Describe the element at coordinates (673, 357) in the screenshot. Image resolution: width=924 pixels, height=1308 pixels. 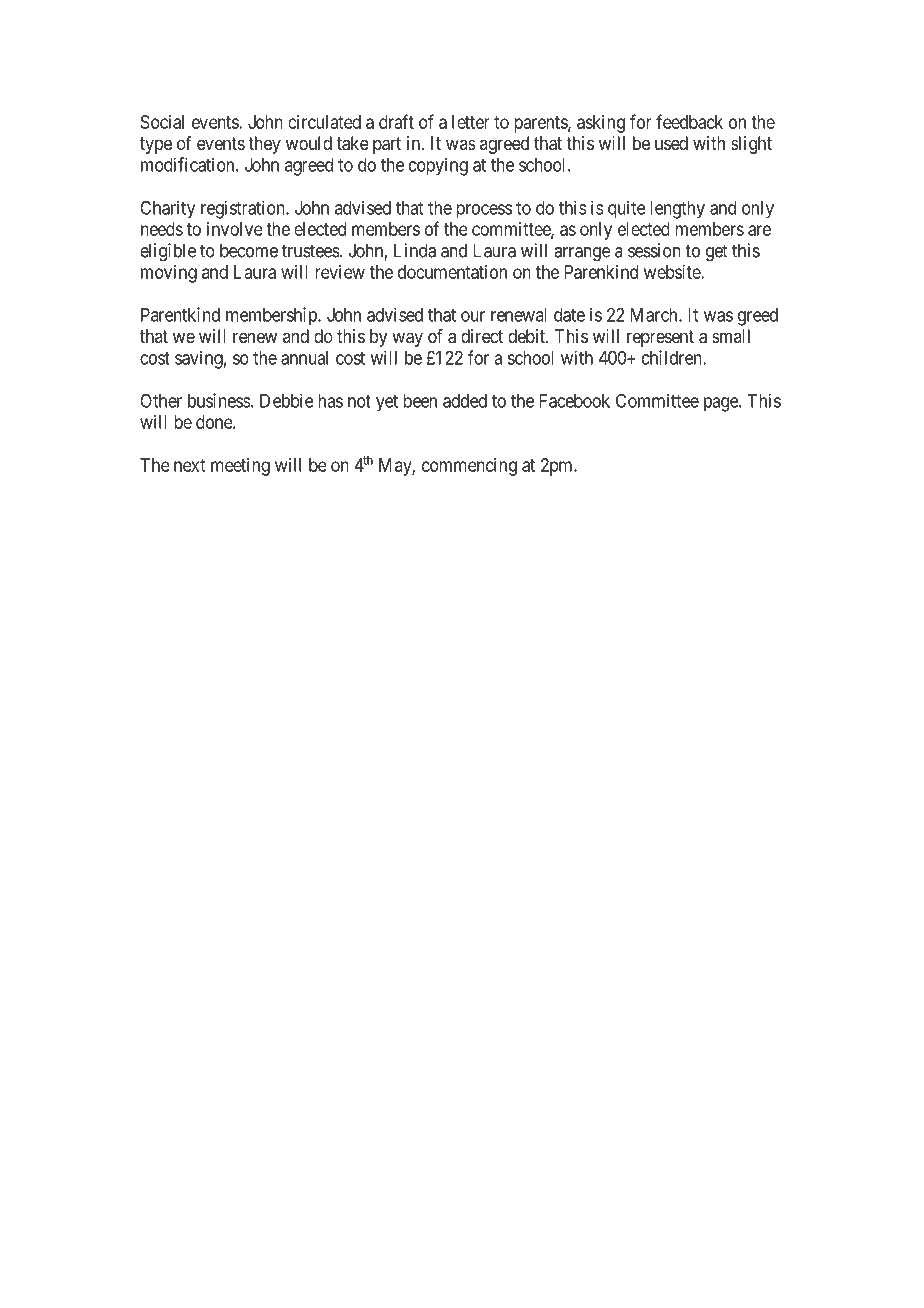
I see `children` at that location.
